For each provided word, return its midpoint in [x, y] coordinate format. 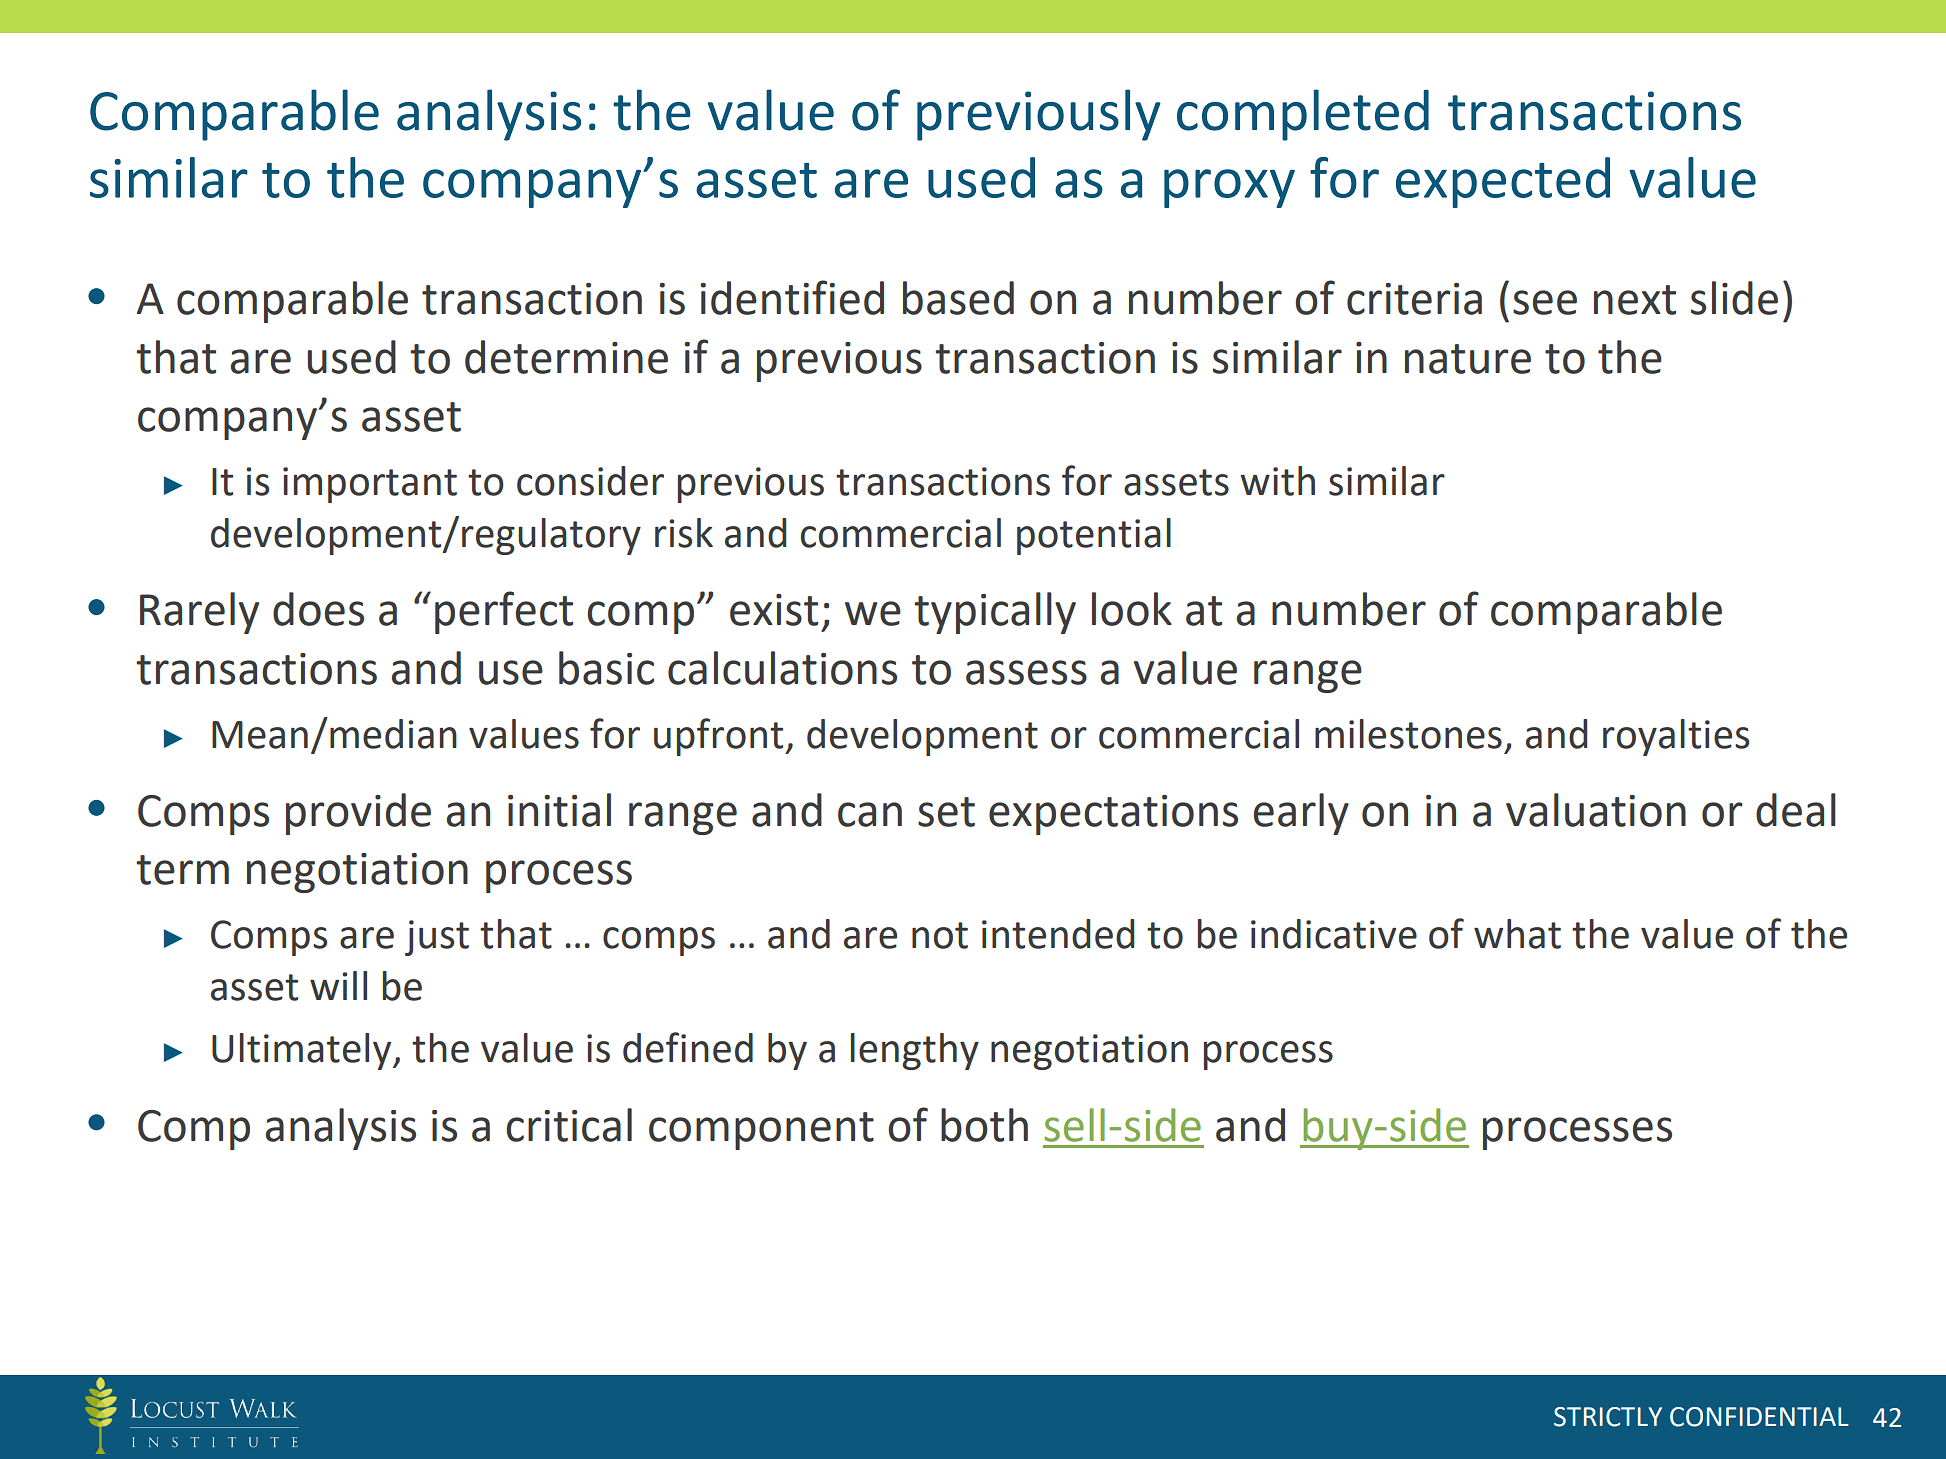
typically [995, 613]
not [940, 935]
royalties [1676, 737]
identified [792, 297]
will [338, 985]
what [1517, 934]
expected [1503, 182]
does [318, 609]
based [958, 298]
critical [569, 1125]
